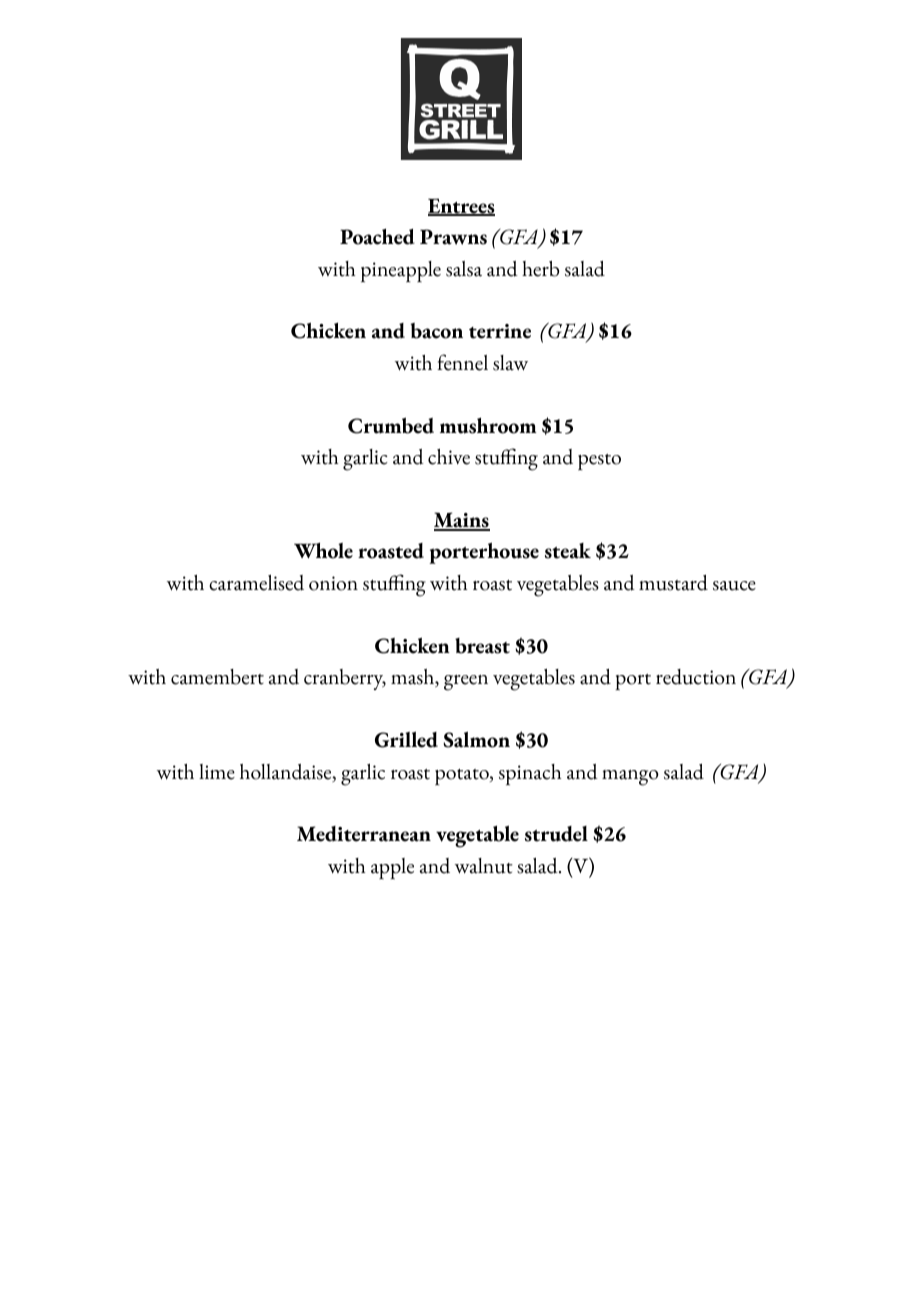 The width and height of the screenshot is (924, 1307). Describe the element at coordinates (364, 834) in the screenshot. I see `Mediterranean` at that location.
